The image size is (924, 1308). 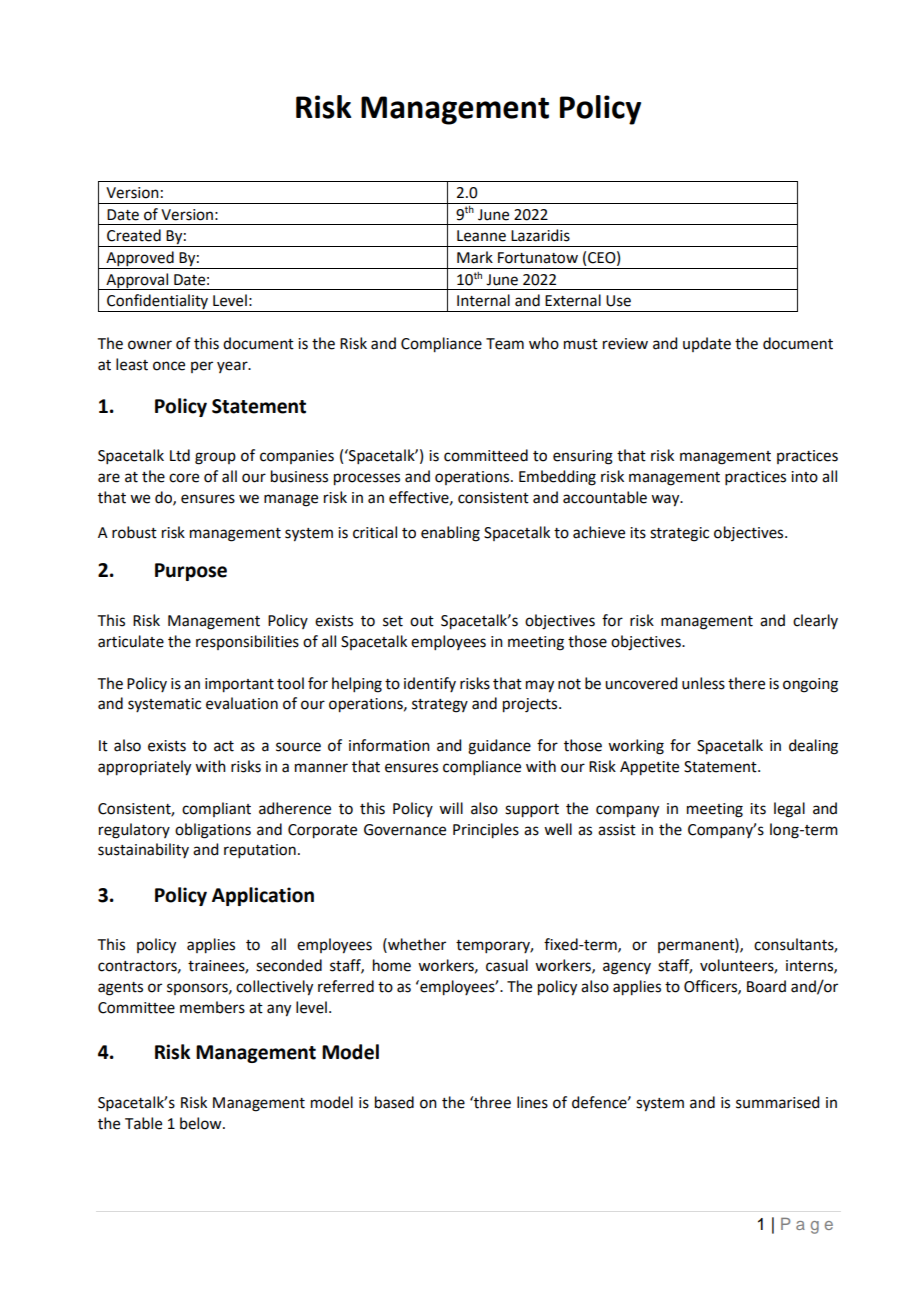 What do you see at coordinates (475, 257) in the screenshot?
I see `Mark` at bounding box center [475, 257].
